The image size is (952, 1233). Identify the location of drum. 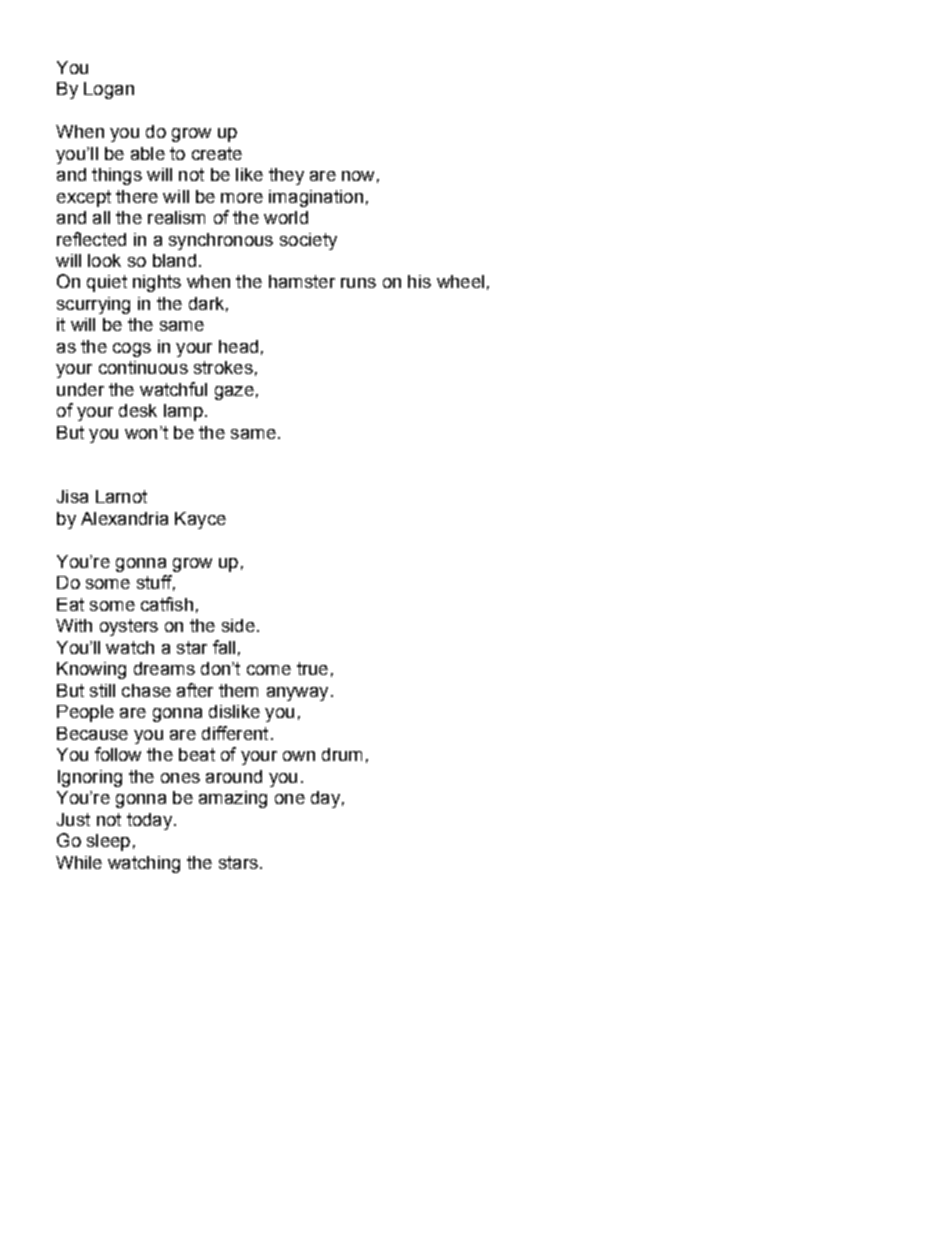
(342, 754).
